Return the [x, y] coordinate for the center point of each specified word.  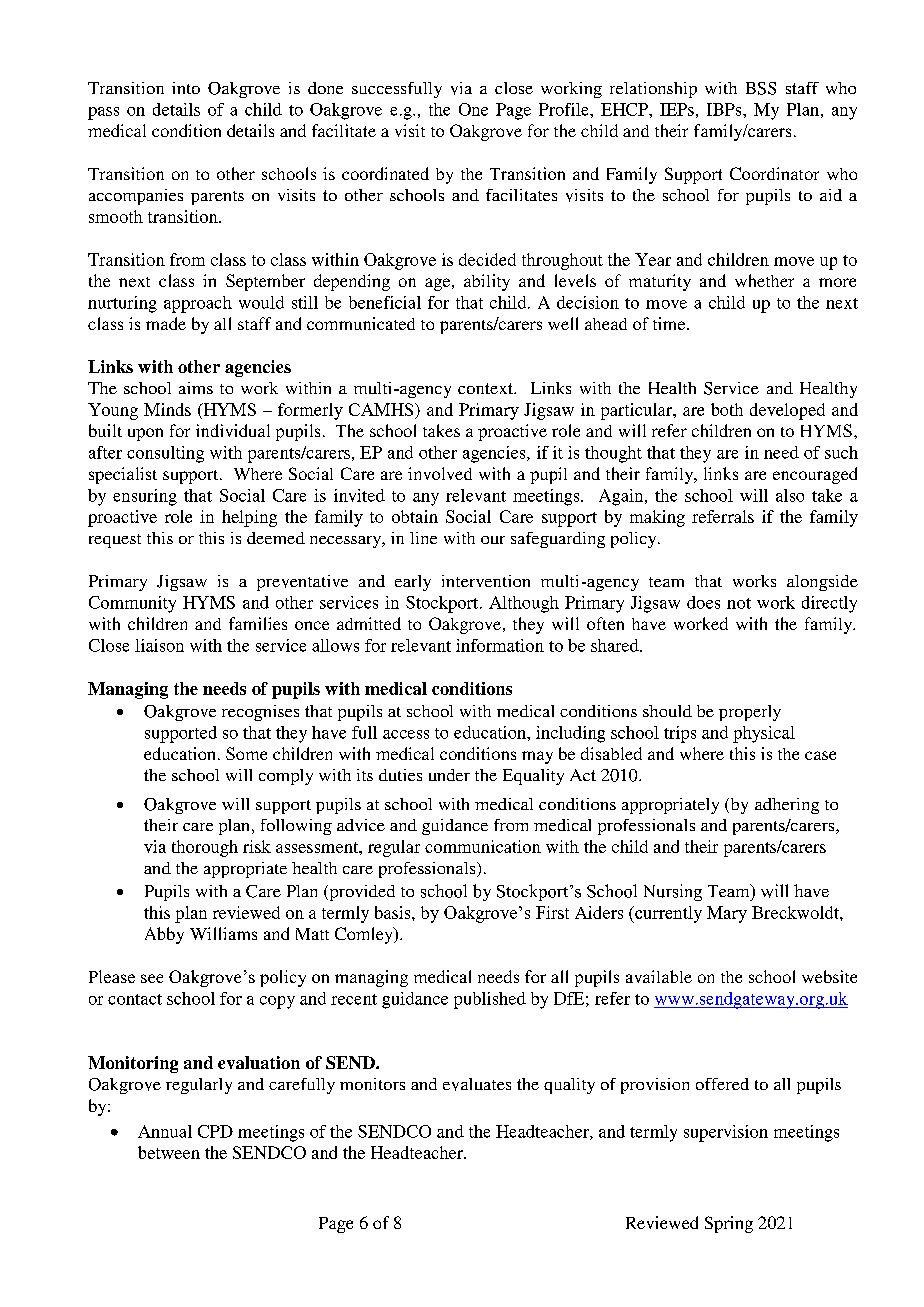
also [790, 495]
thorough [205, 848]
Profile [565, 109]
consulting [165, 454]
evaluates [477, 1084]
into [186, 88]
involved [440, 473]
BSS [761, 88]
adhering [787, 806]
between [169, 1152]
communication [483, 846]
